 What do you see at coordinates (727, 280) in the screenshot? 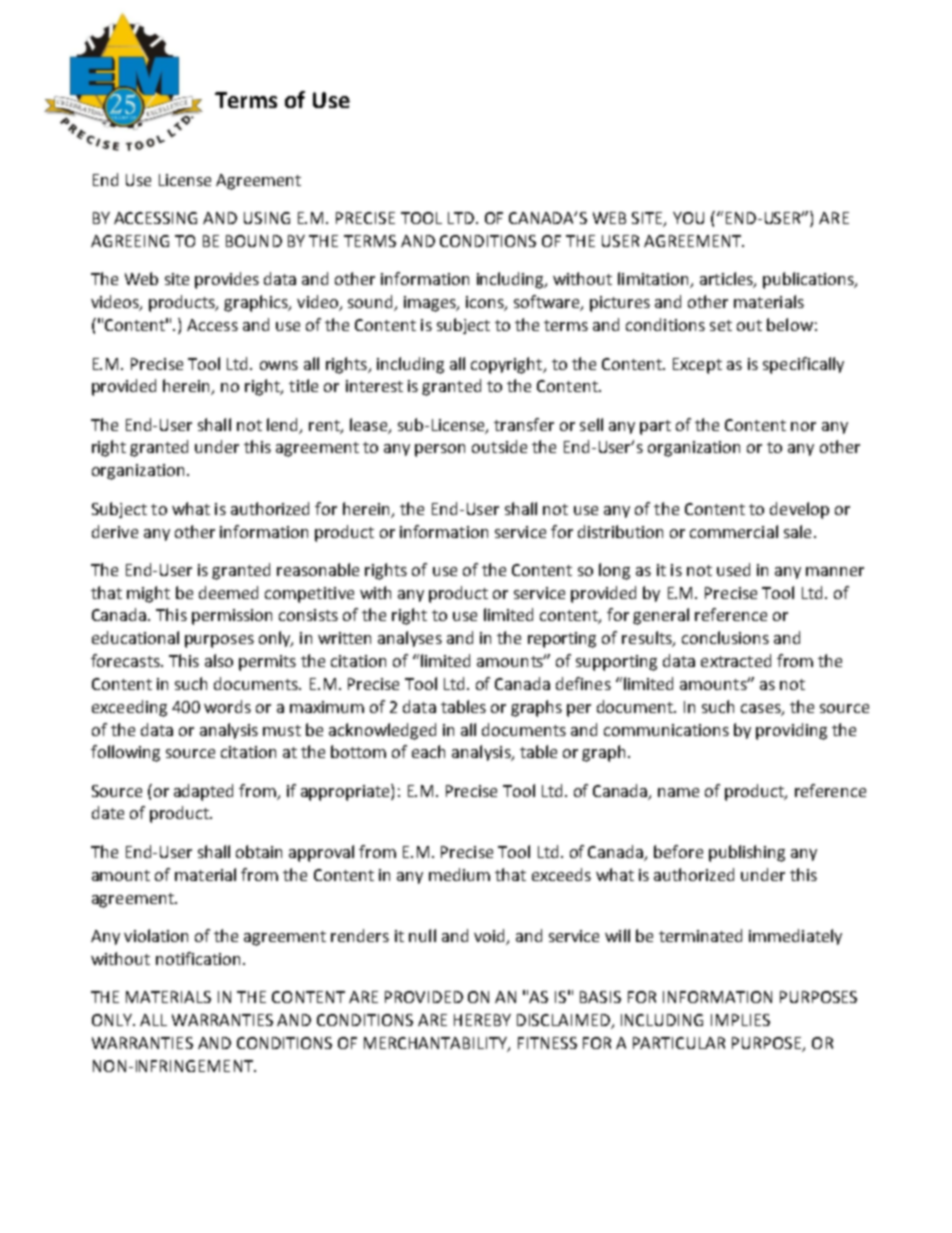
I see `articles` at bounding box center [727, 280].
